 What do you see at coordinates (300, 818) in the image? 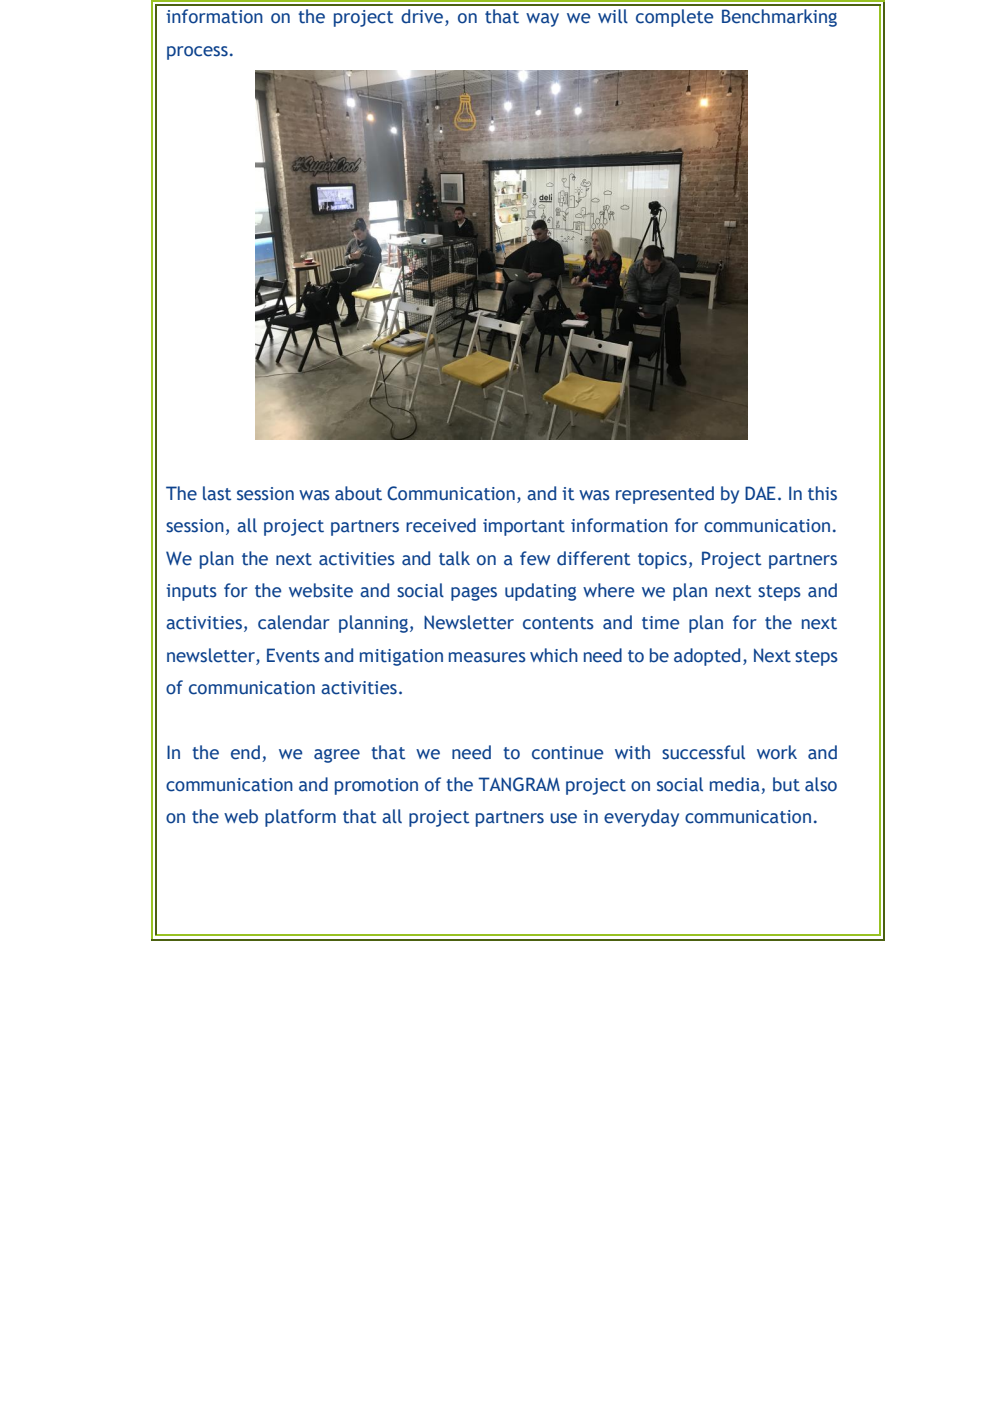
I see `platform` at bounding box center [300, 818].
